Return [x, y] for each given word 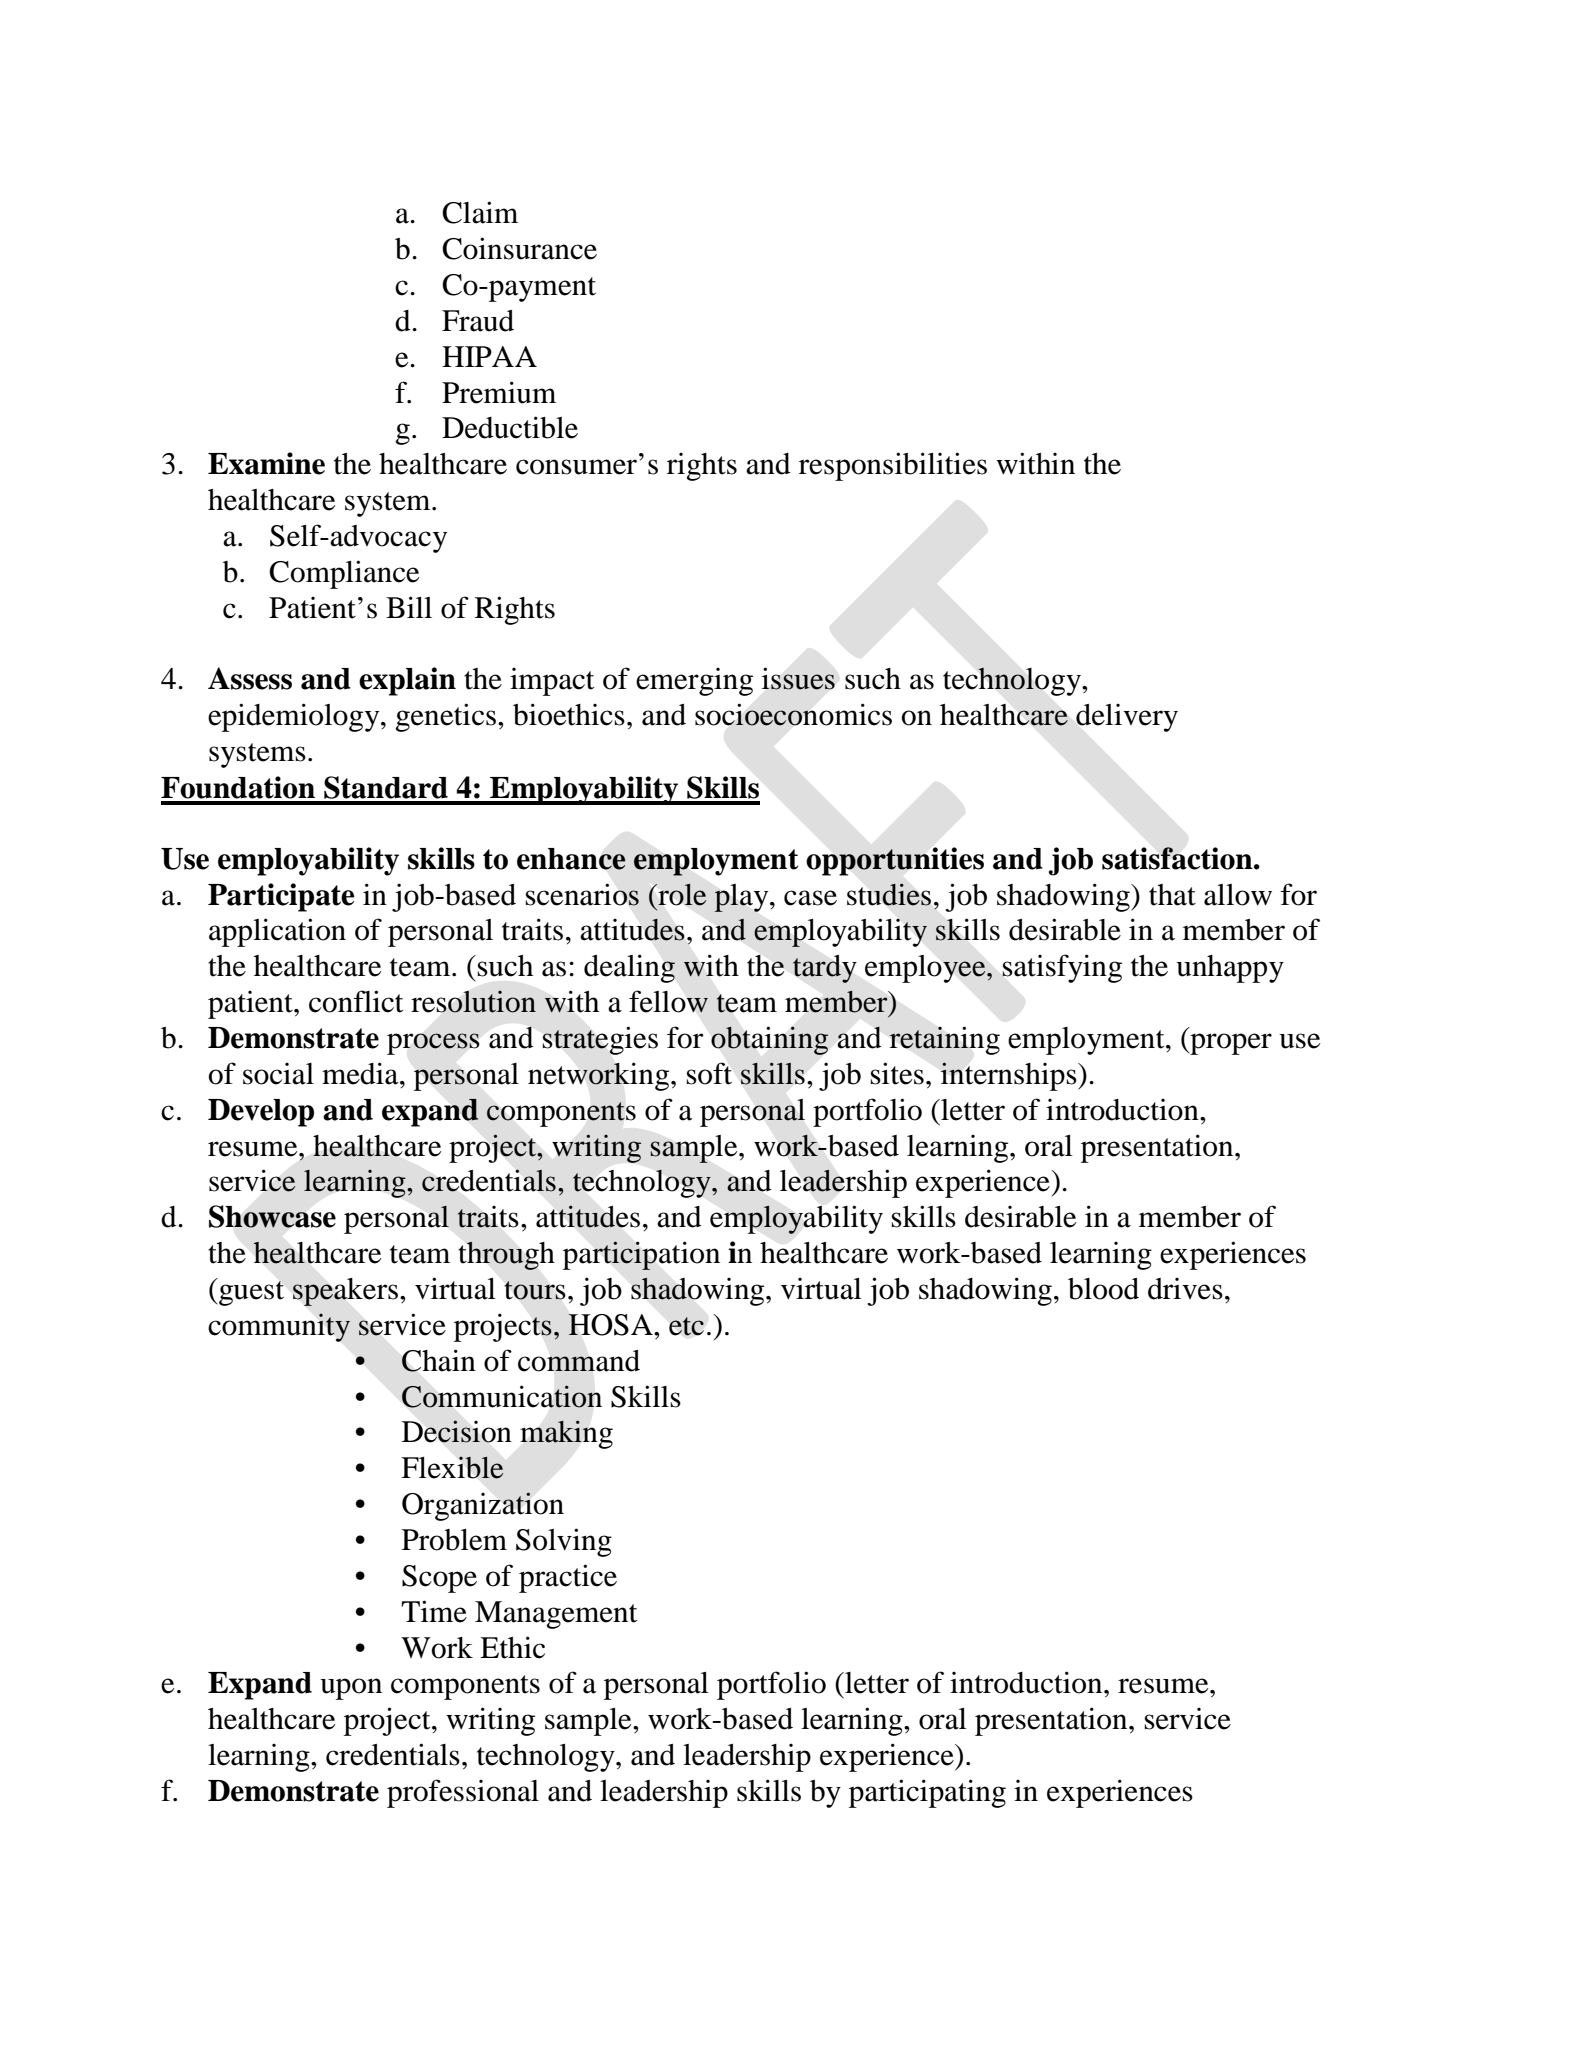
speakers [345, 1292]
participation [641, 1255]
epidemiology [295, 717]
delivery [1127, 718]
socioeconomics [793, 714]
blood [1103, 1289]
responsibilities [893, 466]
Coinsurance [519, 248]
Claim [480, 212]
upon [351, 1689]
